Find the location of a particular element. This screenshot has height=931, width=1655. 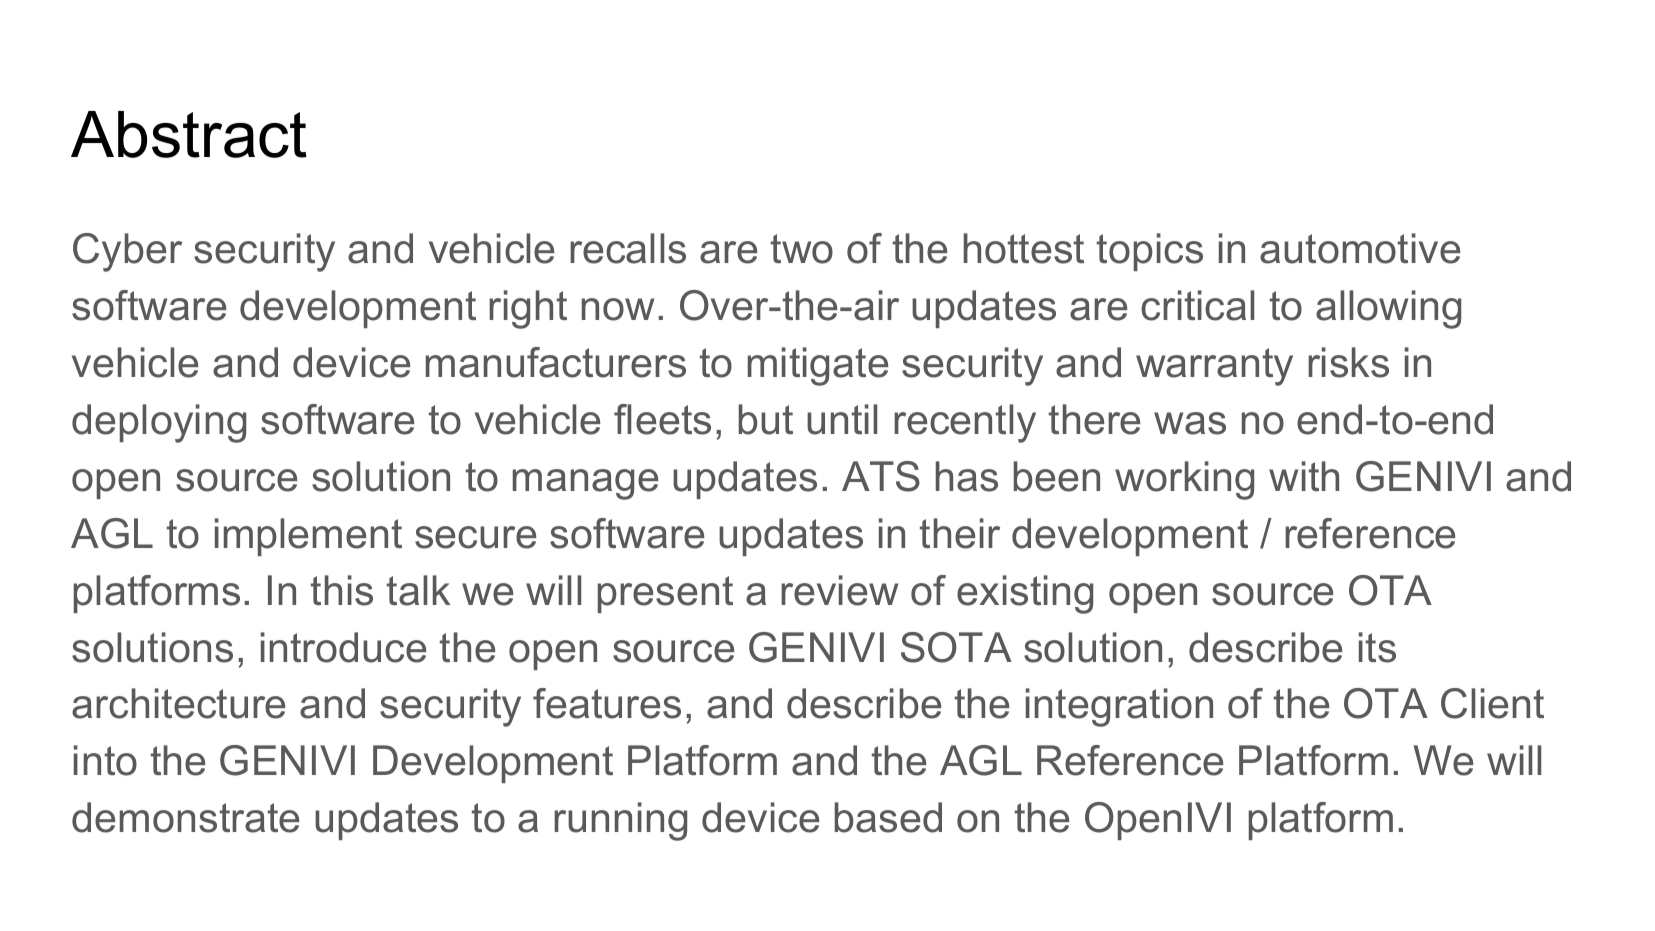

ATS is located at coordinates (881, 476).
